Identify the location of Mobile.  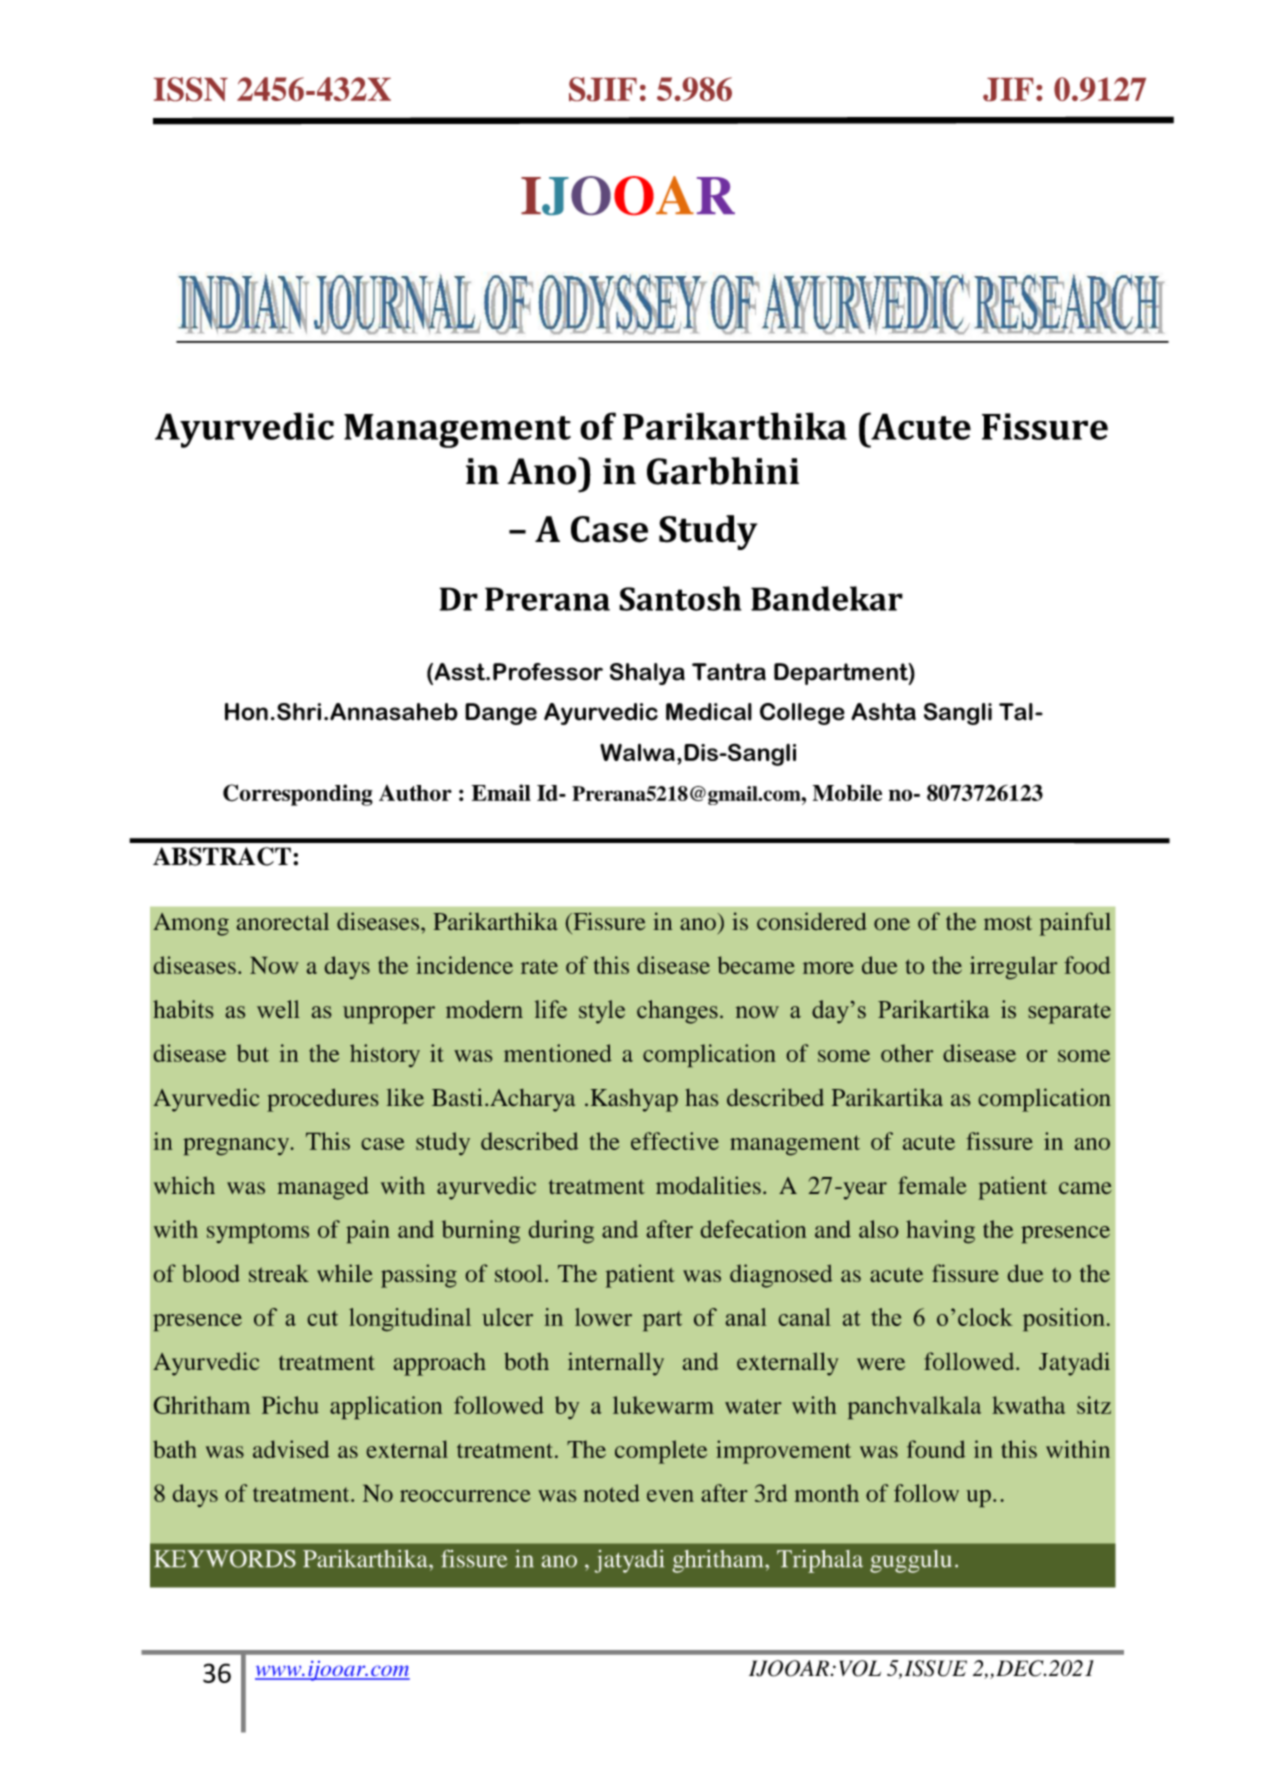
(847, 792).
